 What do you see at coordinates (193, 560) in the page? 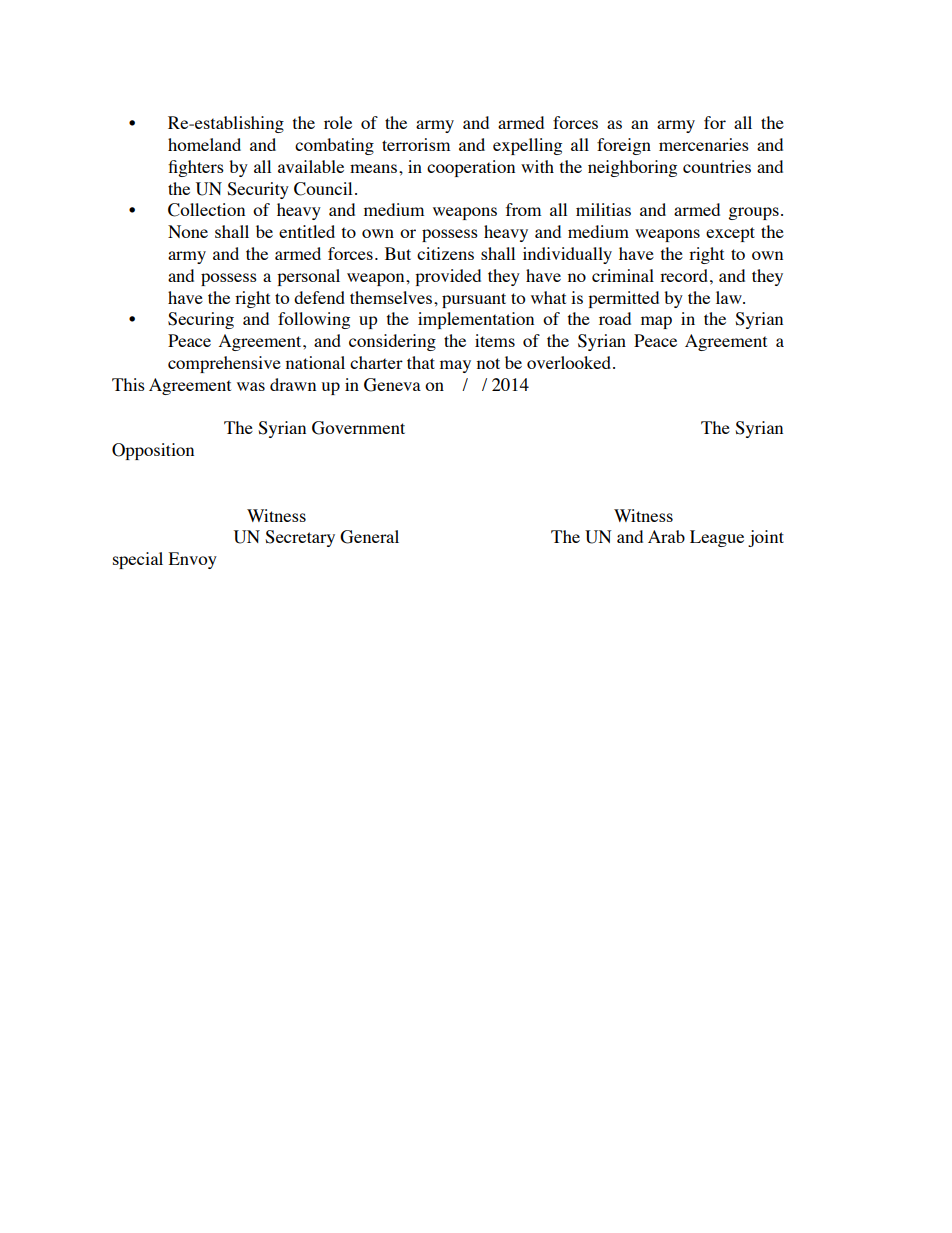
I see `Envoy` at bounding box center [193, 560].
